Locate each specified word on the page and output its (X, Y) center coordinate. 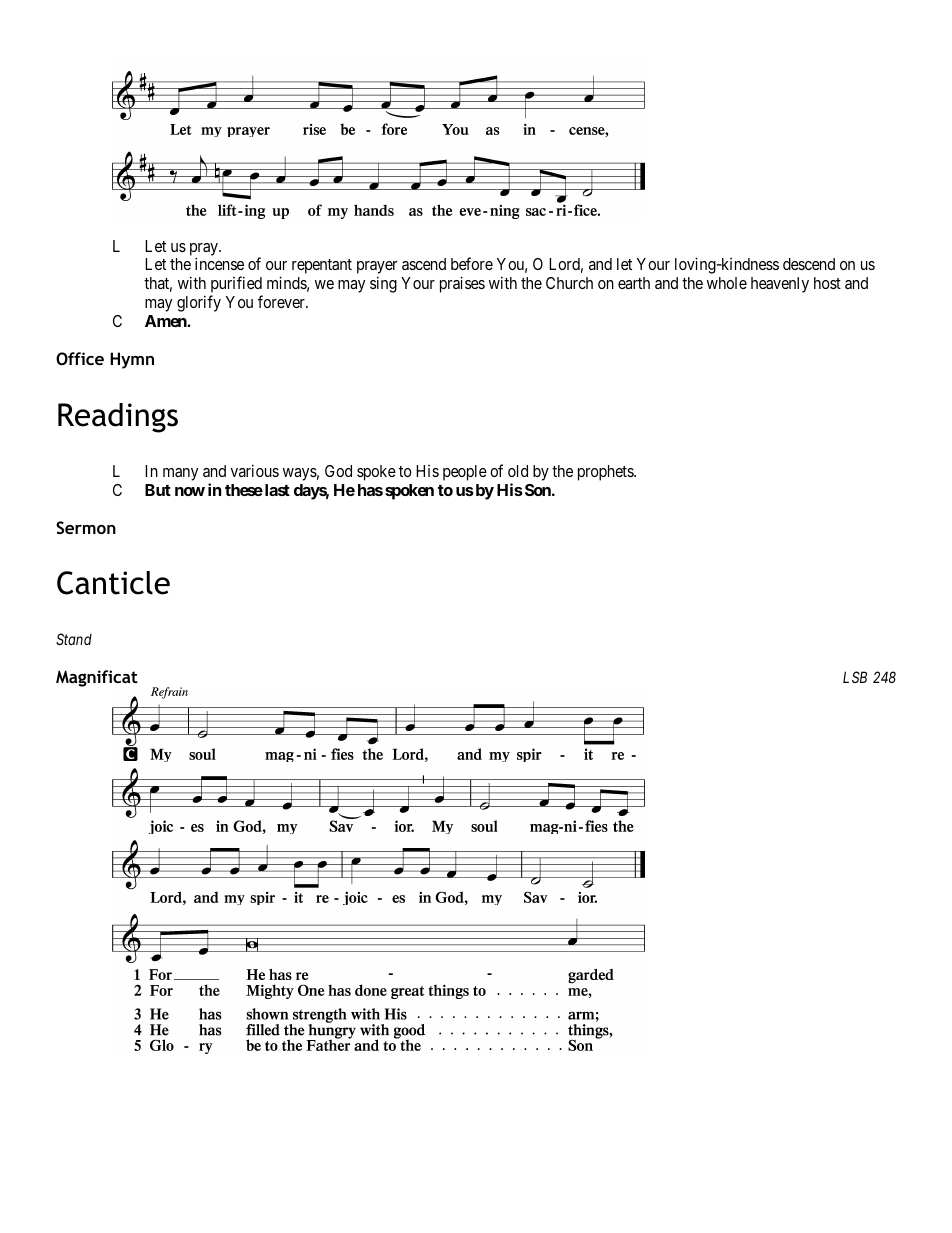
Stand (74, 639)
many (180, 474)
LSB (855, 677)
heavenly (780, 285)
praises (462, 284)
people (465, 473)
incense (219, 263)
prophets (606, 473)
